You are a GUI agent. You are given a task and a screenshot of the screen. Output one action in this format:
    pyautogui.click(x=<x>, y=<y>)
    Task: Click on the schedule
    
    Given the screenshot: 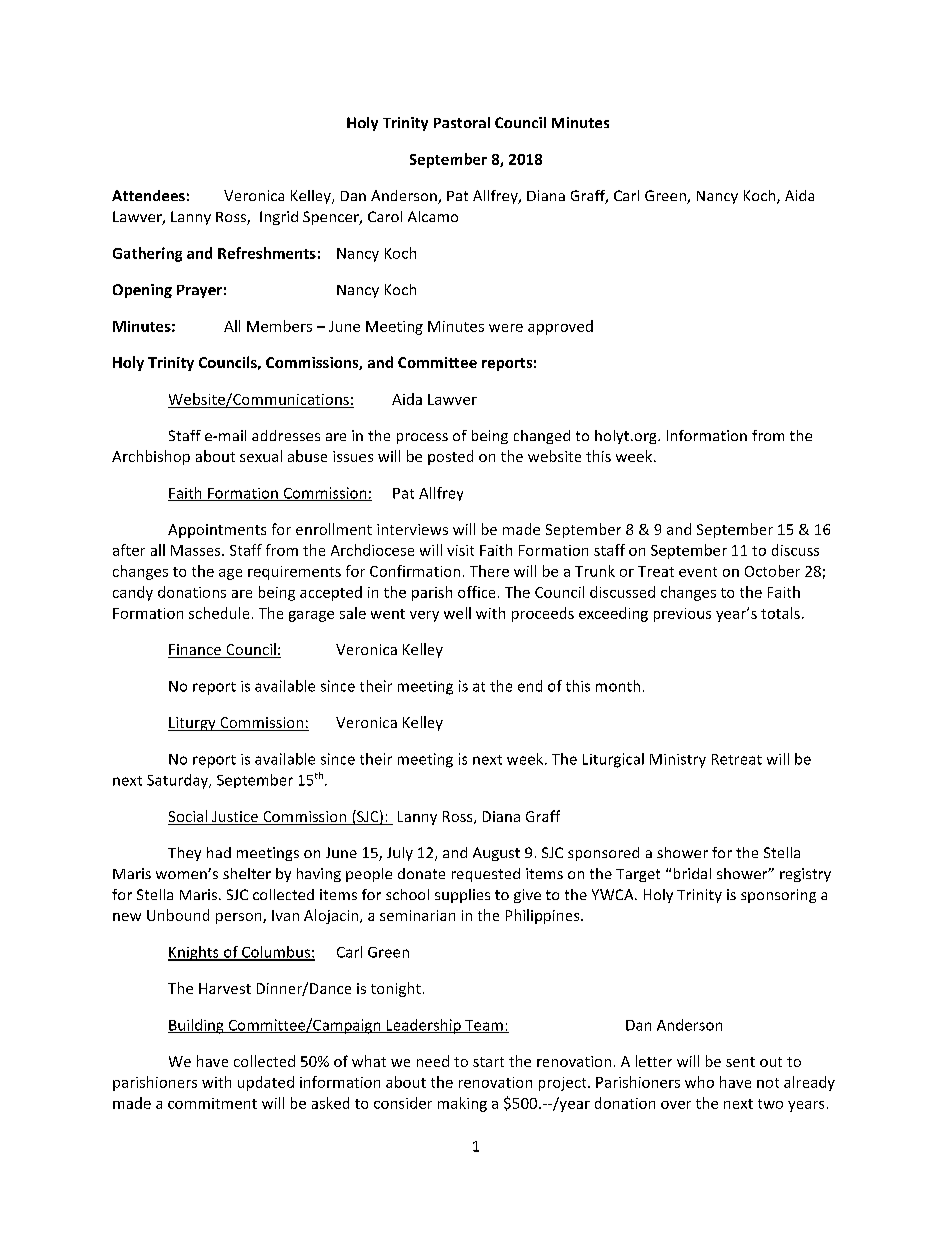 What is the action you would take?
    pyautogui.click(x=219, y=613)
